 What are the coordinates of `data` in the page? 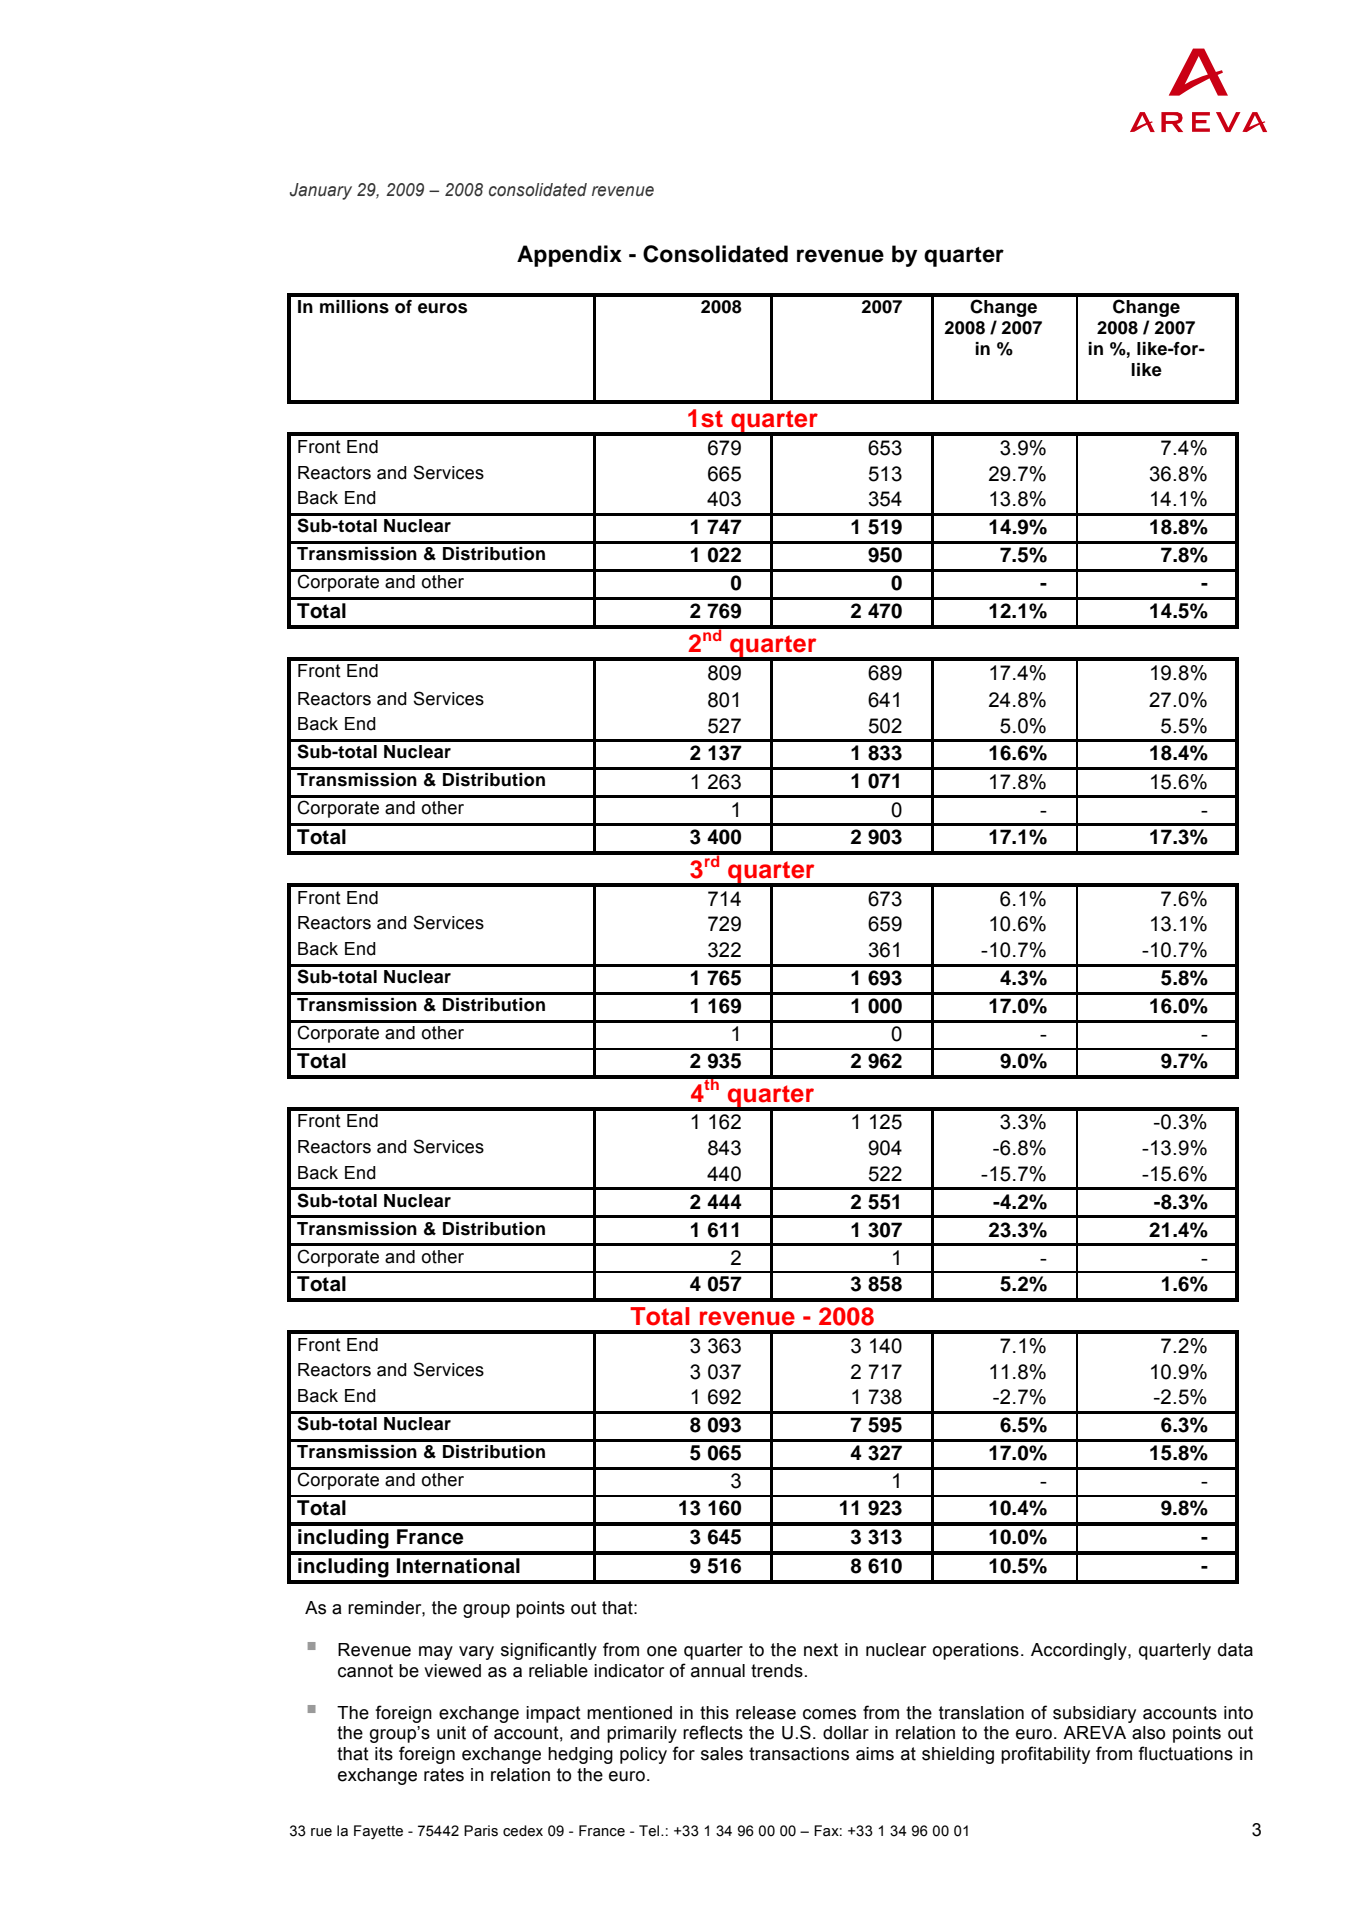 It's located at (1235, 1650).
